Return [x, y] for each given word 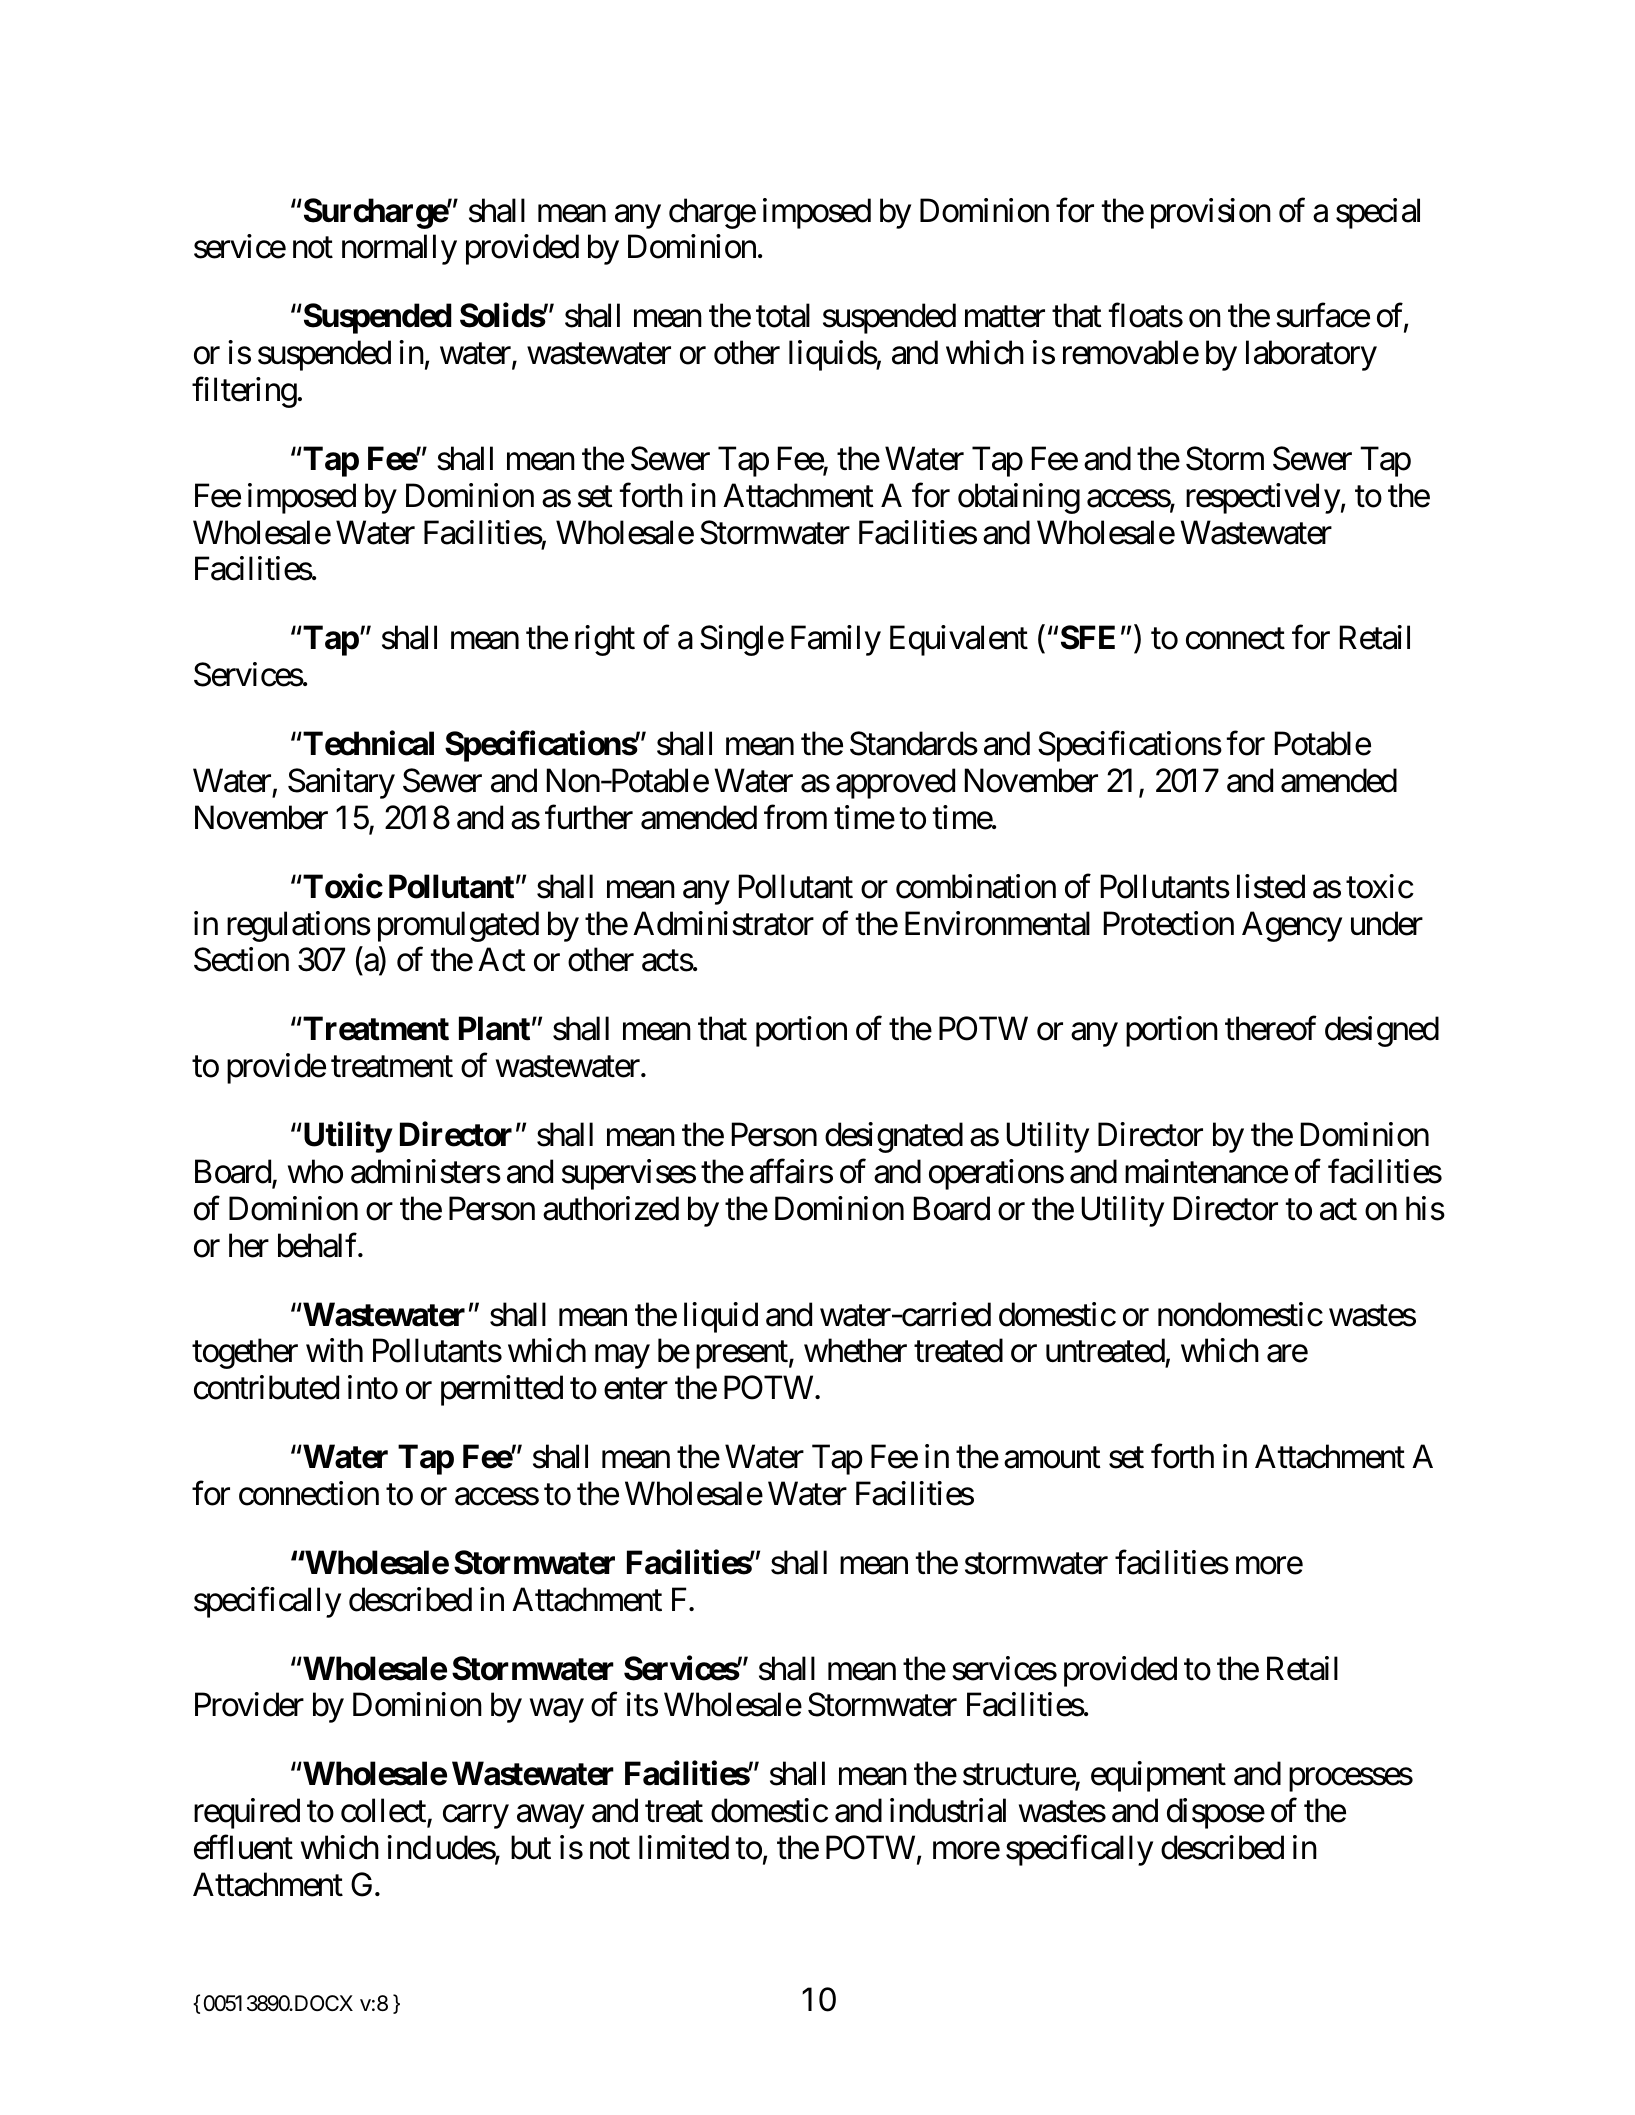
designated [894, 1137]
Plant [494, 1029]
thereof [1271, 1028]
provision [1211, 213]
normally [399, 250]
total [783, 315]
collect [384, 1812]
